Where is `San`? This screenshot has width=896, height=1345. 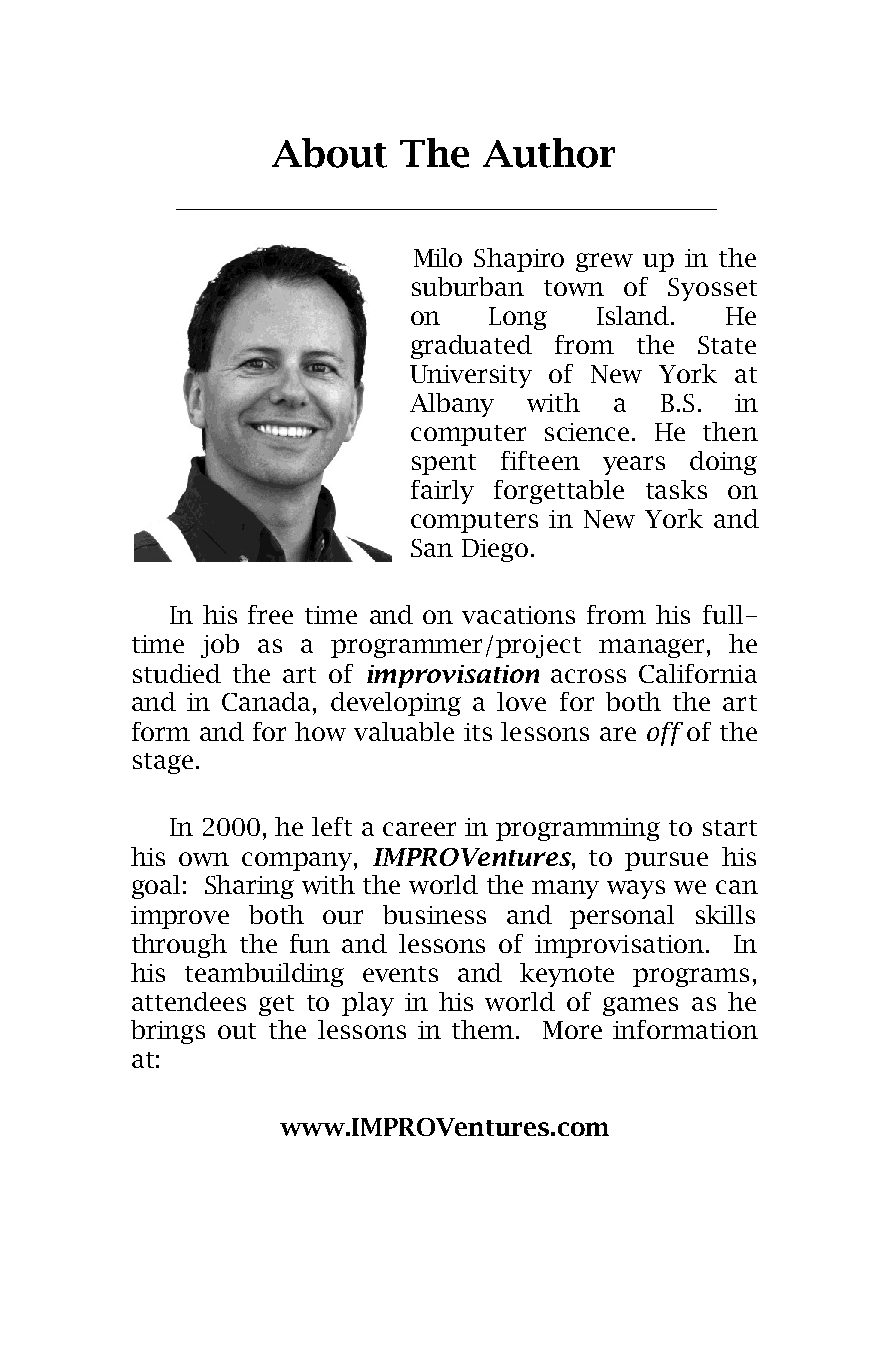 San is located at coordinates (432, 548).
